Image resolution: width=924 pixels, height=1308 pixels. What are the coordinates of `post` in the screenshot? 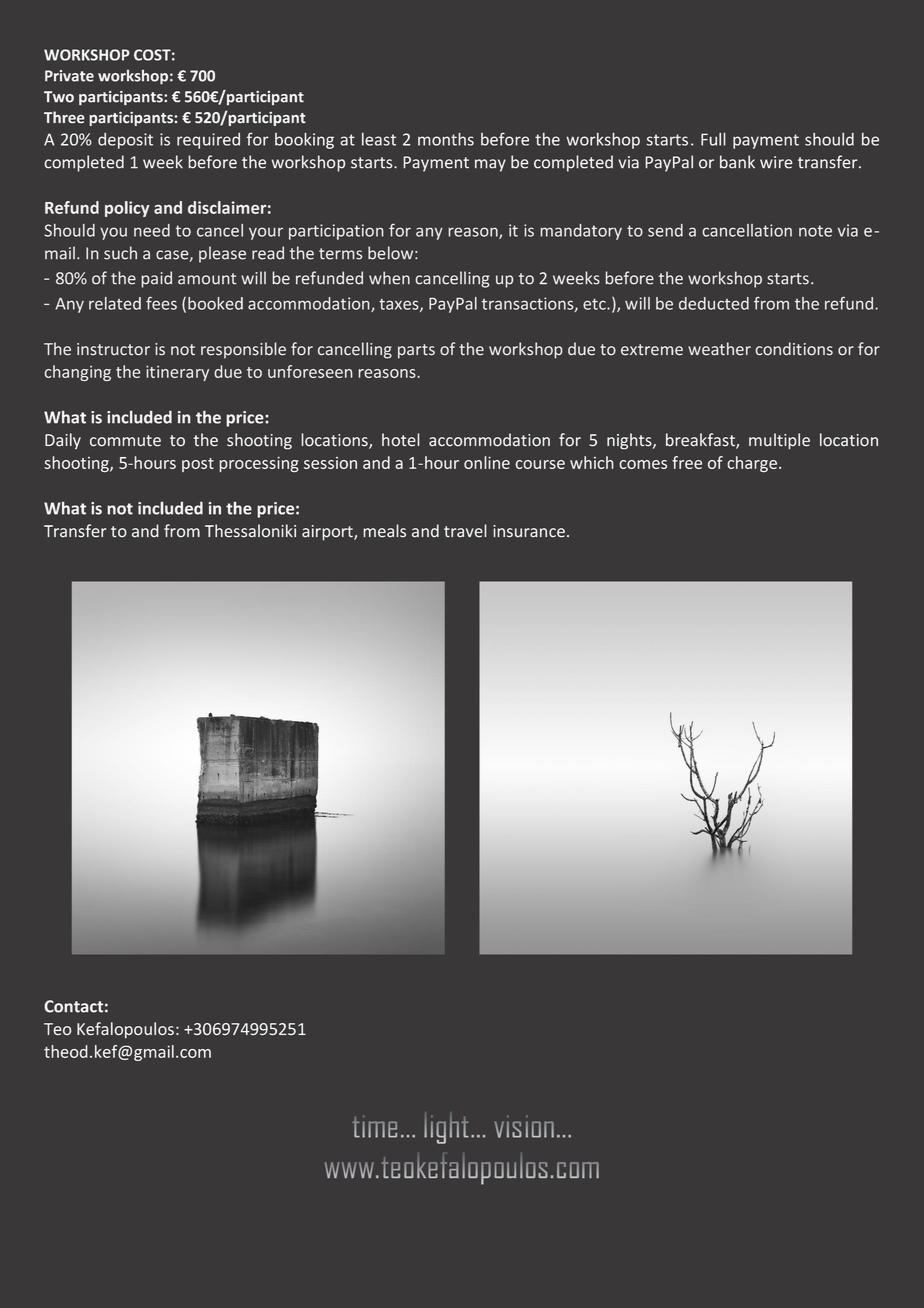 It's located at (198, 465).
